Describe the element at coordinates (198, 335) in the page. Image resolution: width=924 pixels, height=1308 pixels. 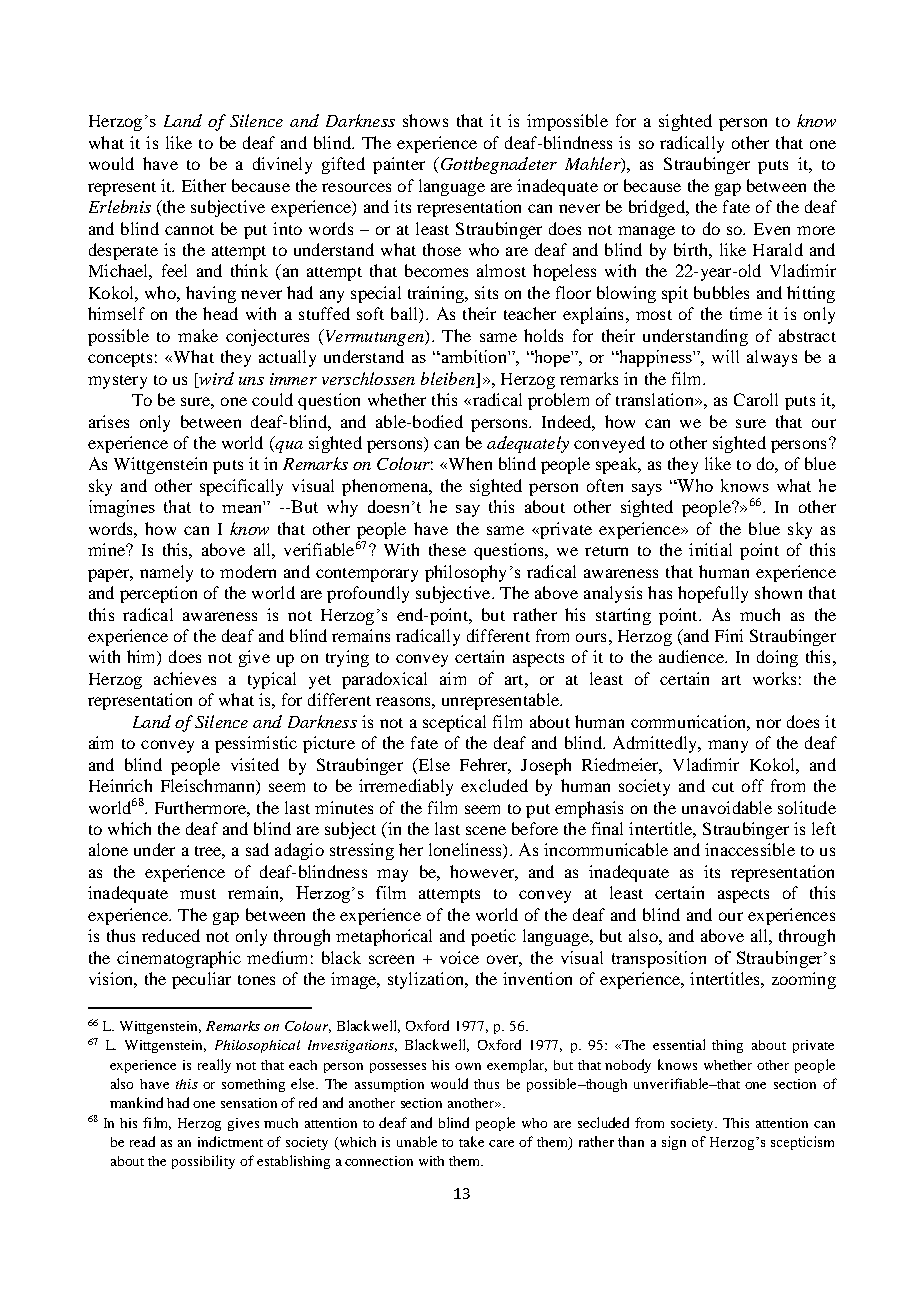
I see `make` at that location.
